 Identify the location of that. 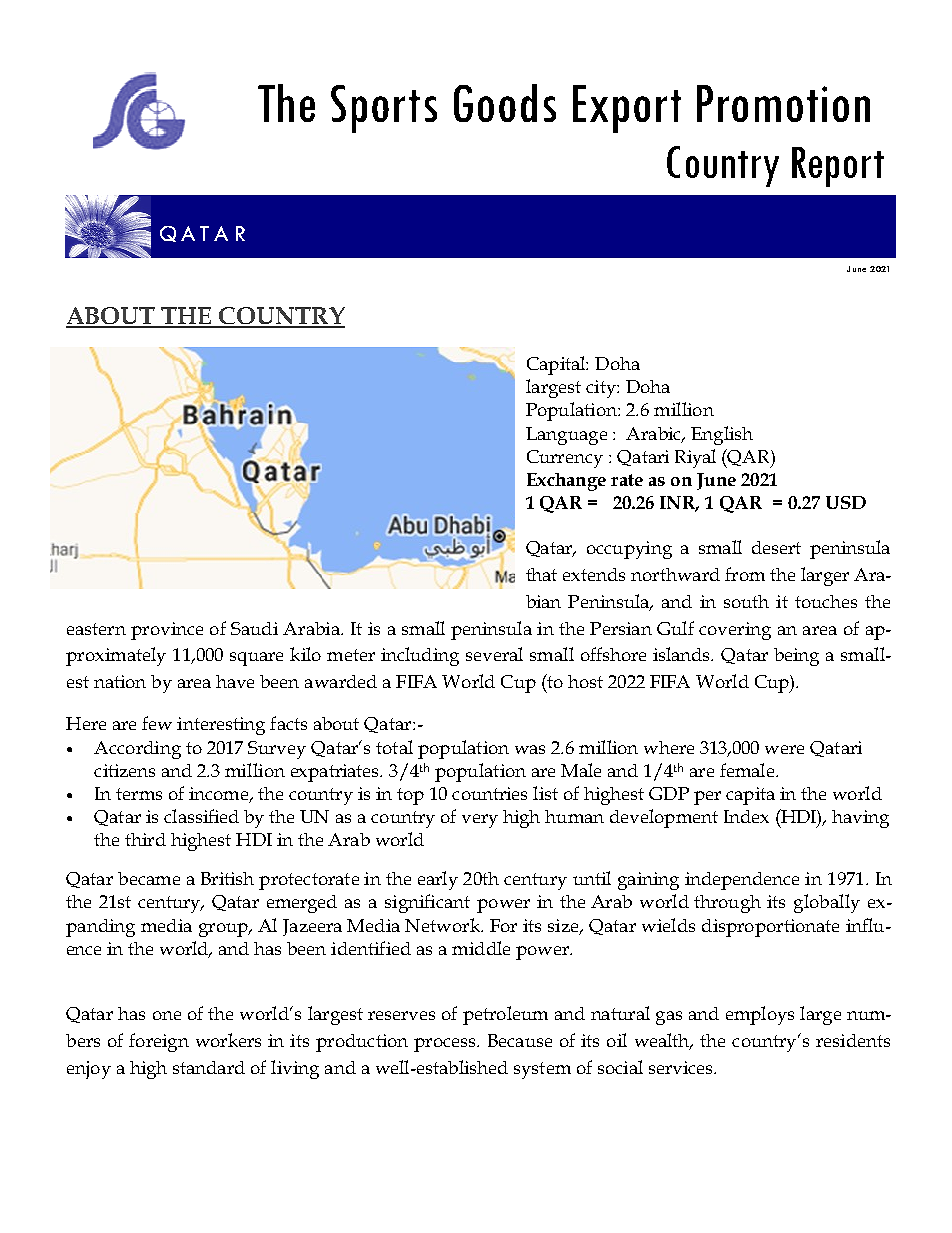
(541, 574).
